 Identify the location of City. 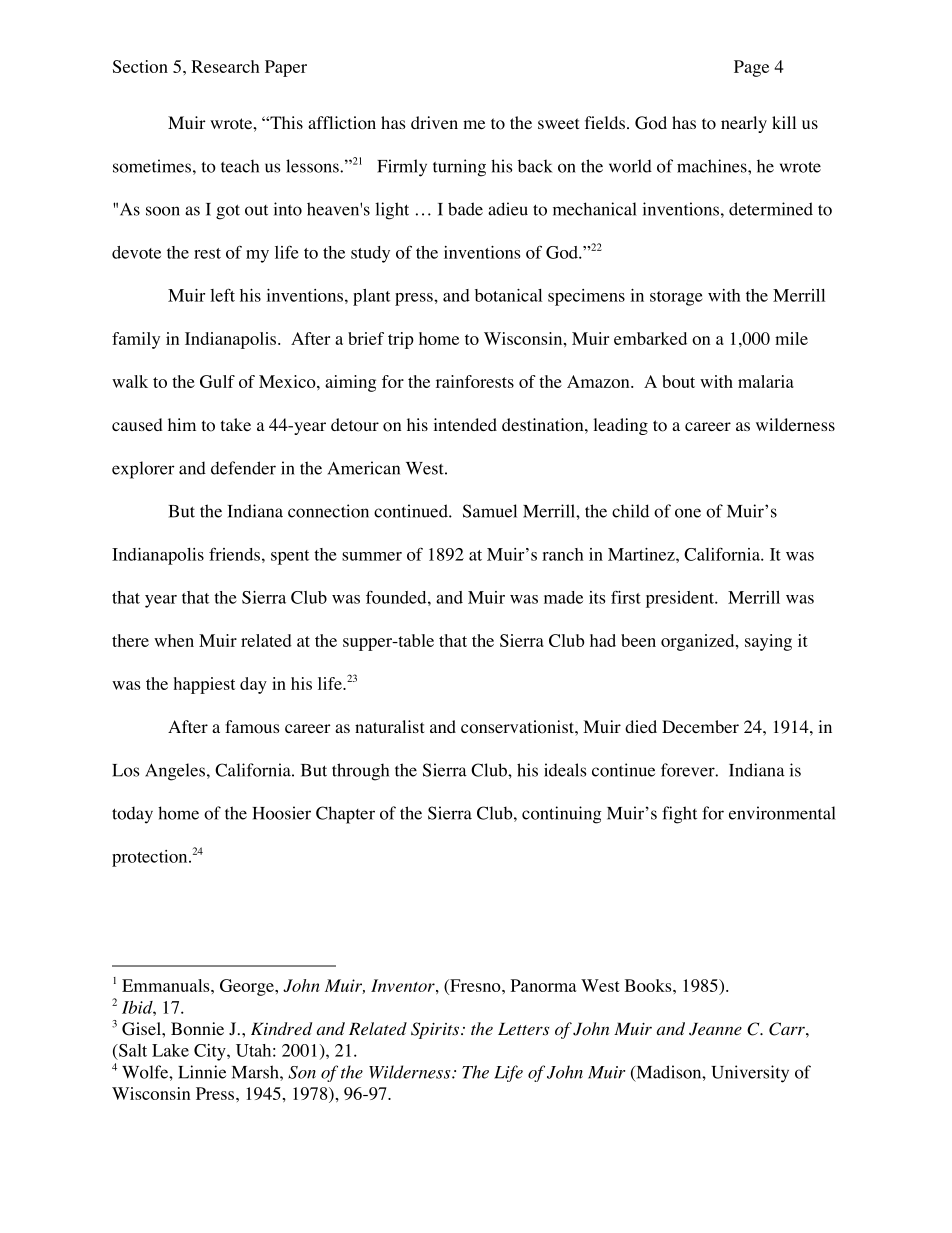
(211, 1052).
